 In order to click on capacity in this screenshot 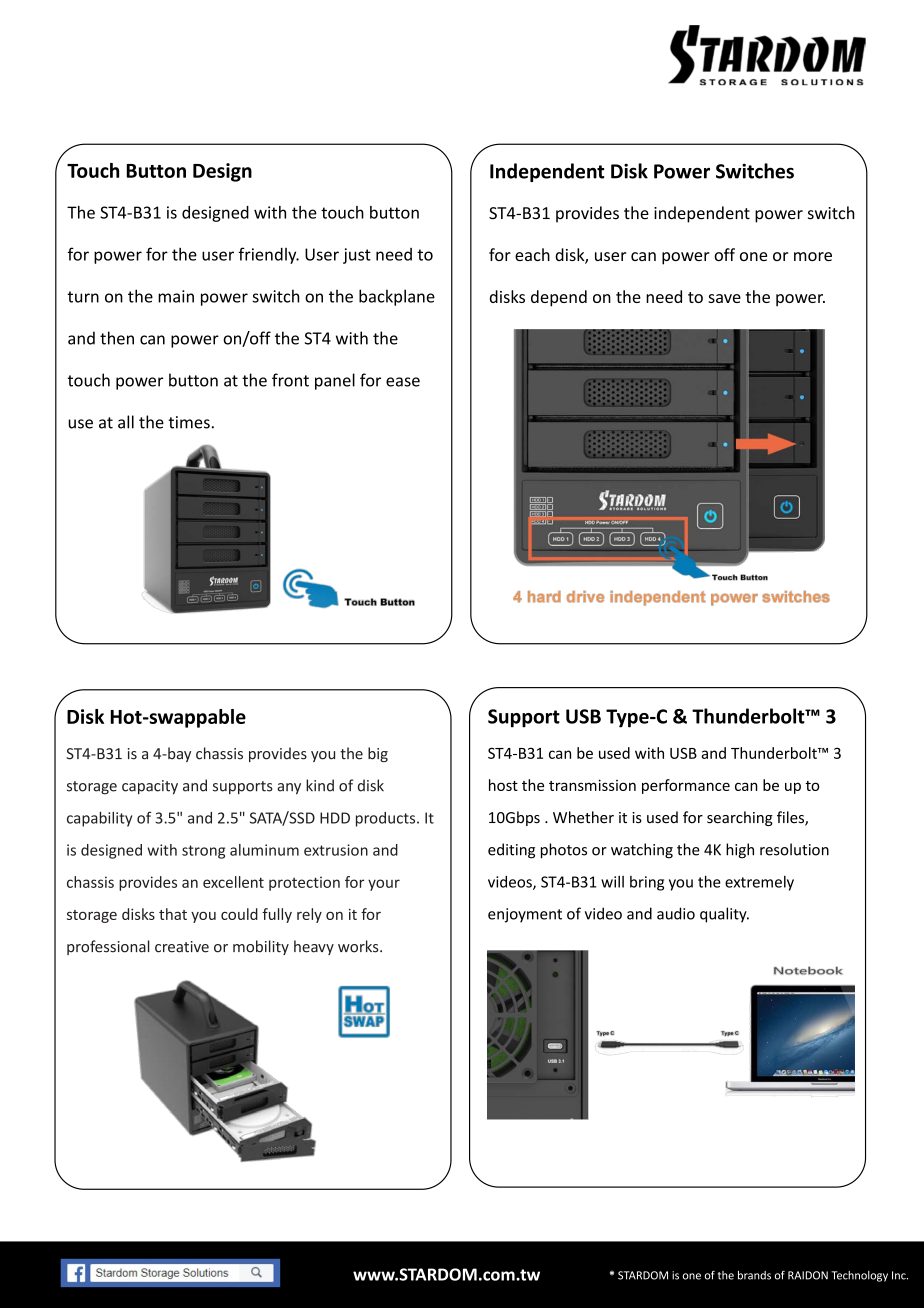, I will do `click(150, 787)`.
